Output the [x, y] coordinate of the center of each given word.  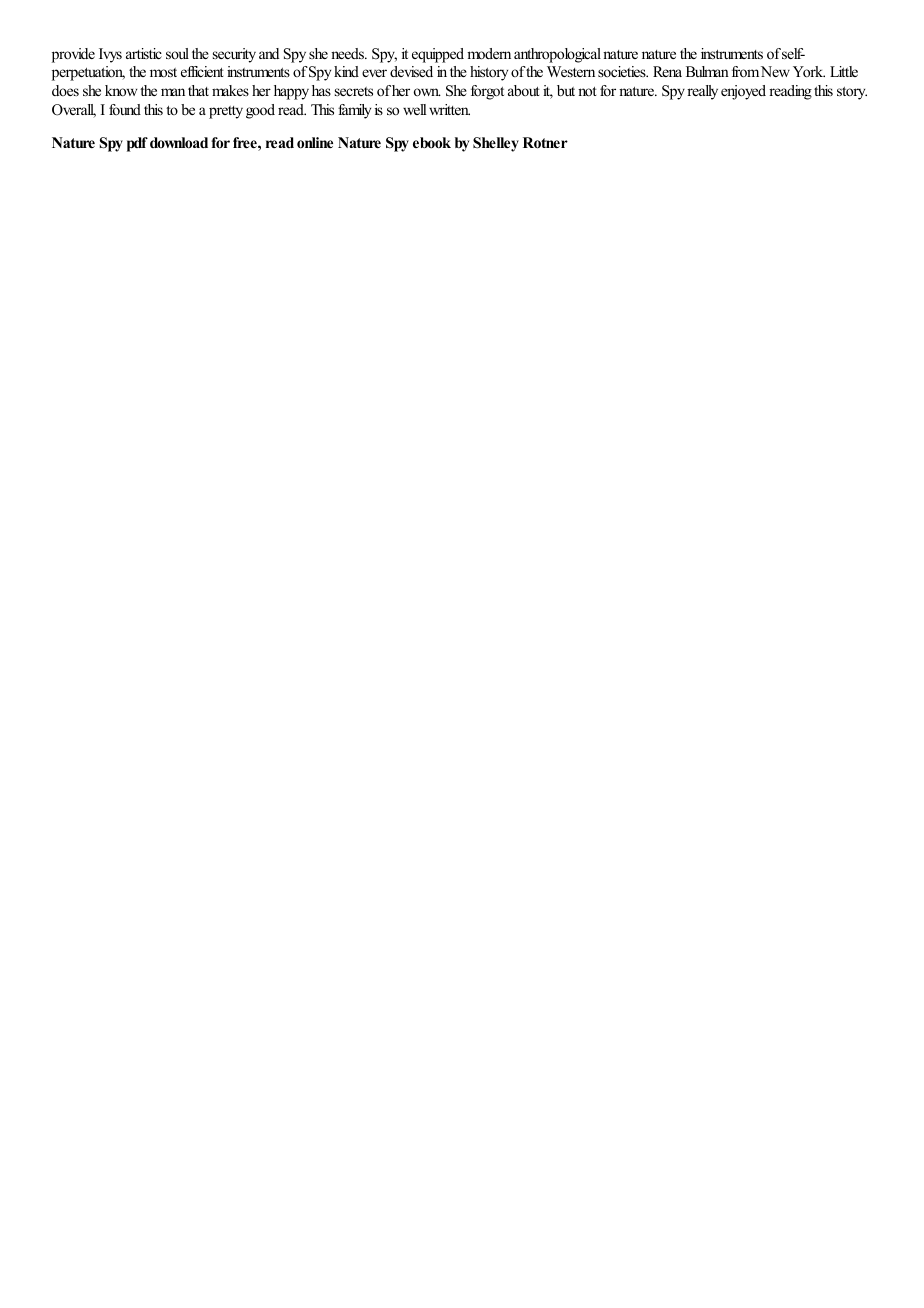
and [269, 53]
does [65, 90]
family [354, 111]
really [702, 92]
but [566, 90]
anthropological [557, 55]
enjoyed [743, 92]
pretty [226, 112]
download [179, 142]
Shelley [496, 144]
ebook [432, 142]
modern [489, 53]
